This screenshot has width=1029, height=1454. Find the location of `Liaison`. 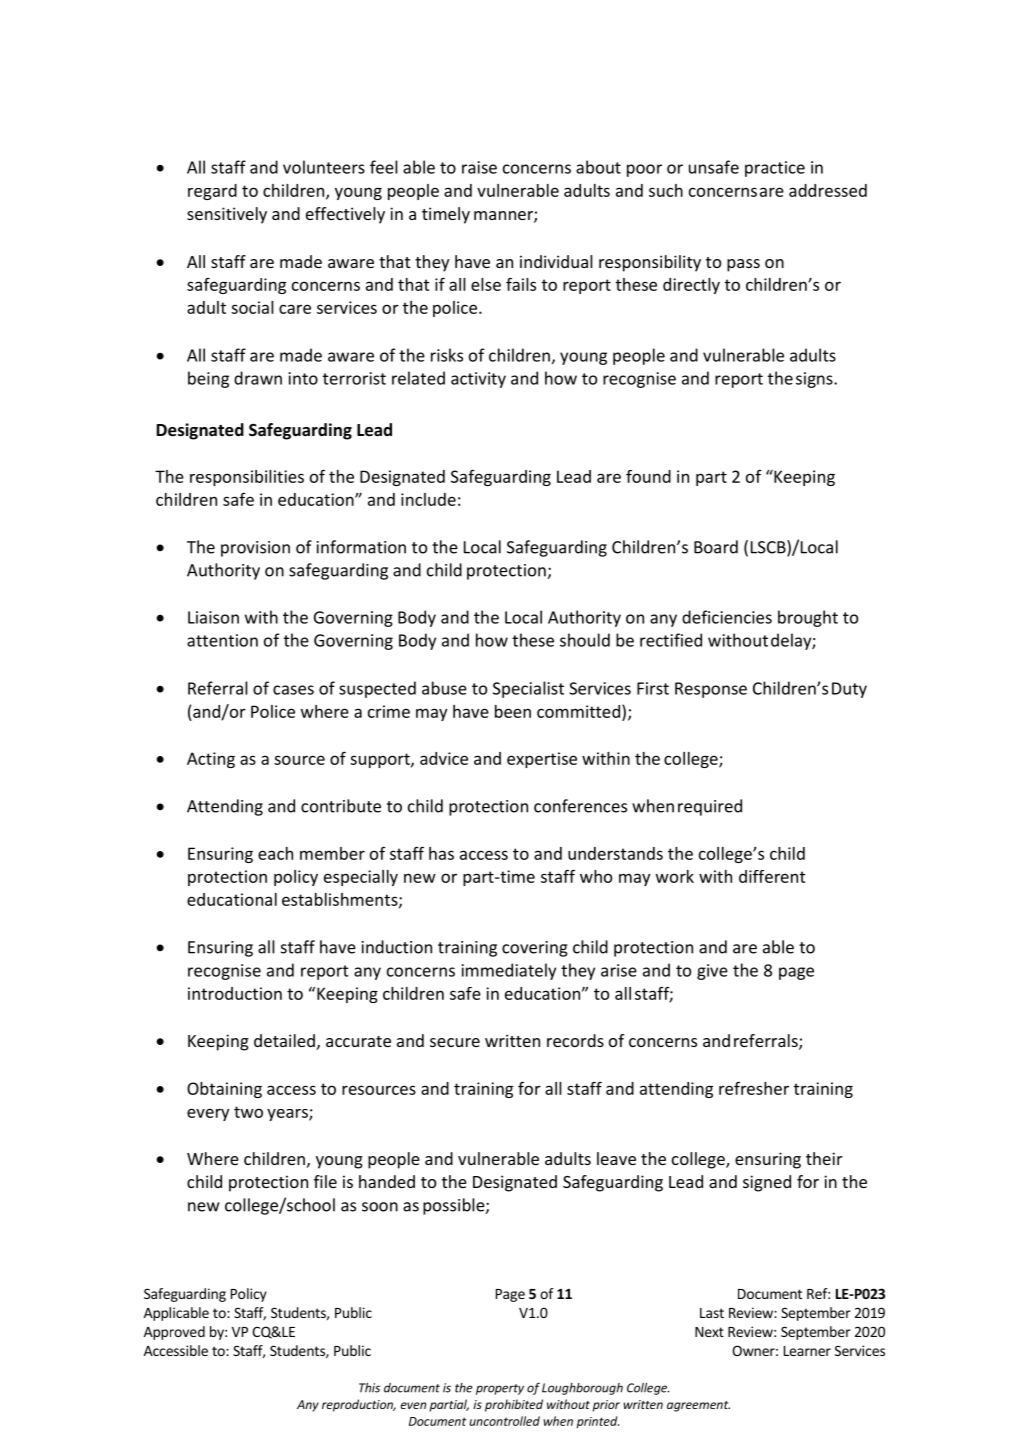

Liaison is located at coordinates (213, 617).
